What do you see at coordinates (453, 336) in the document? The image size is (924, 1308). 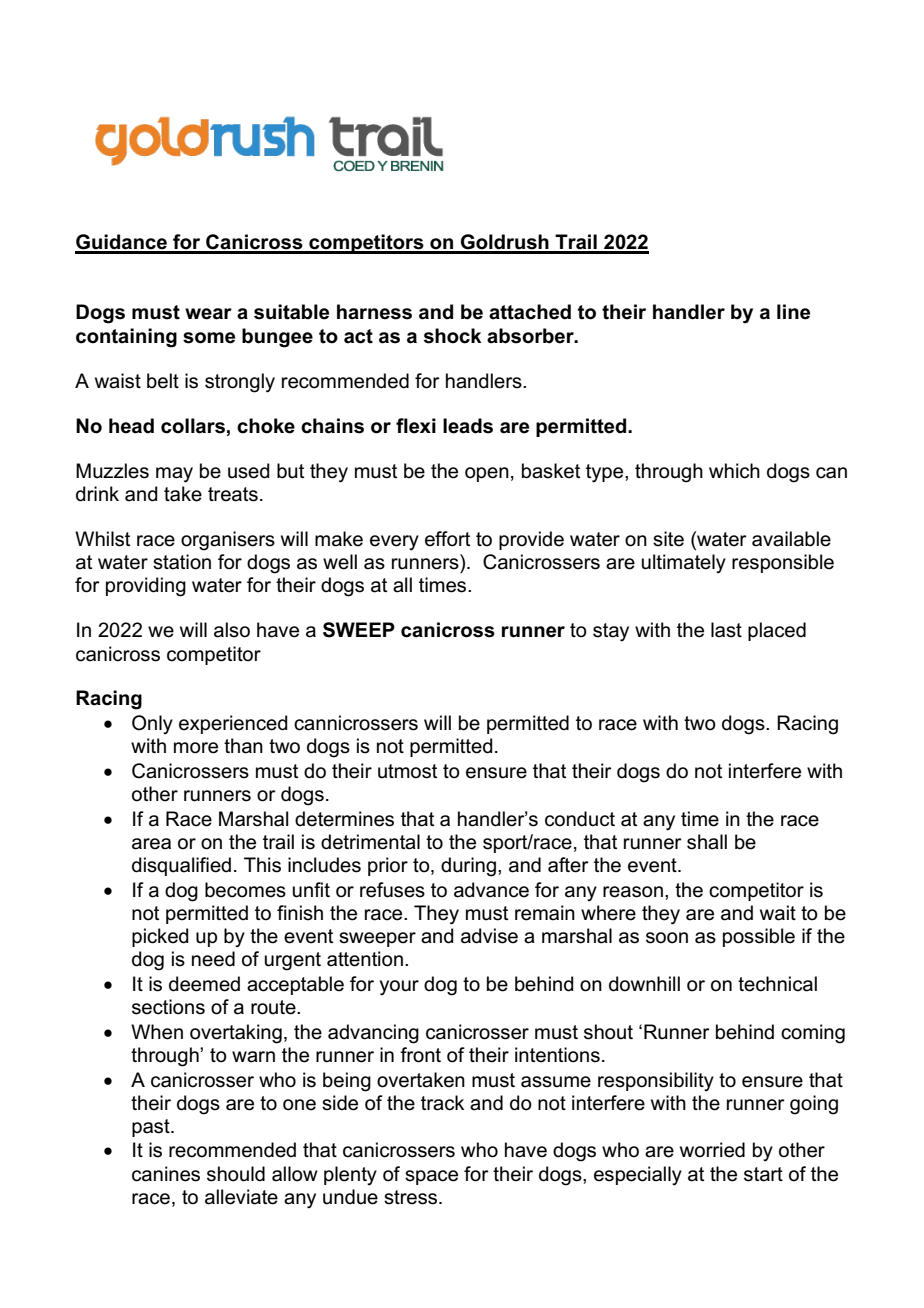 I see `shock` at bounding box center [453, 336].
